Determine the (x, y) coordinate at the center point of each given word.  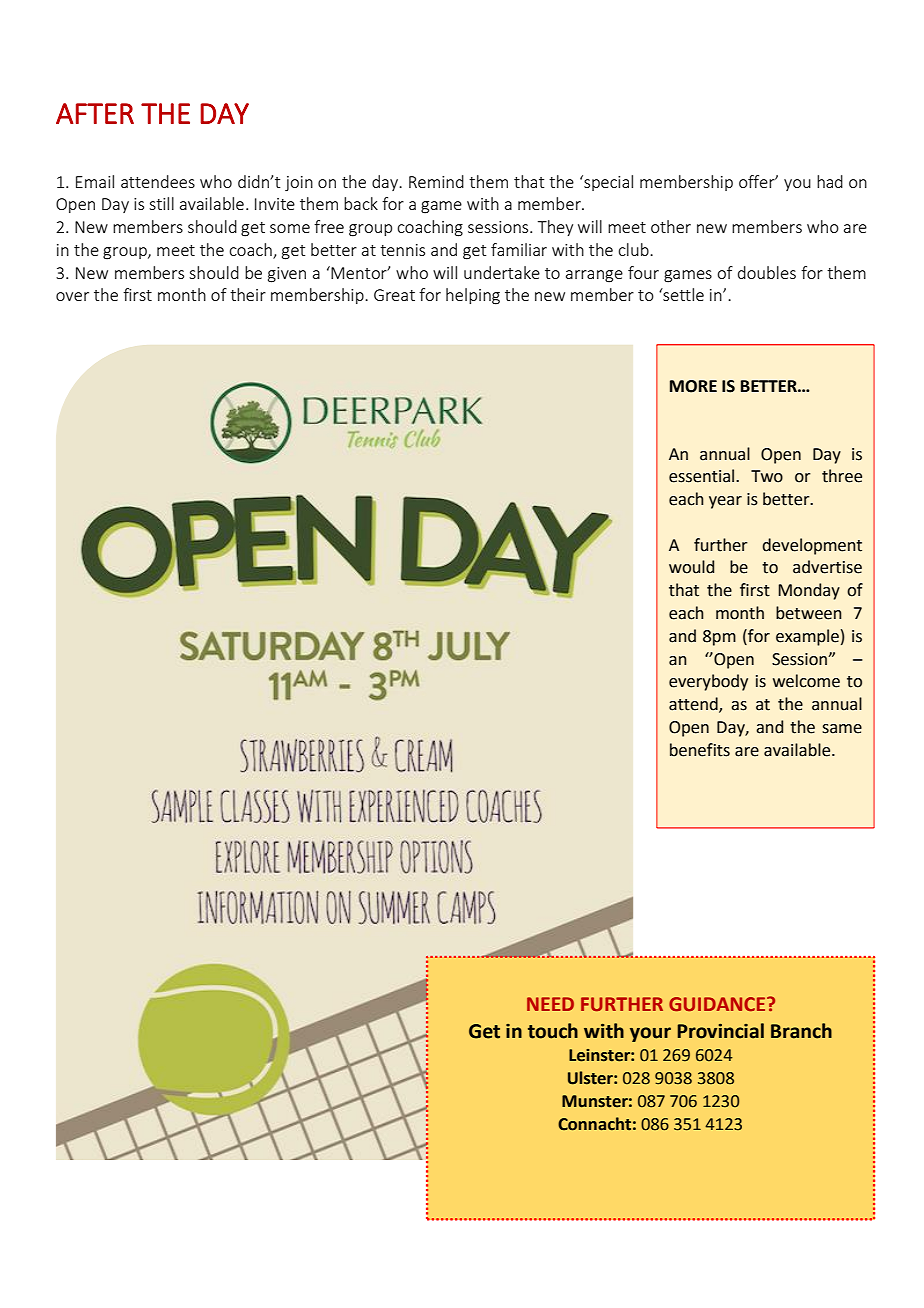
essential (703, 476)
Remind (436, 181)
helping (473, 296)
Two (767, 476)
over (72, 296)
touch (553, 1031)
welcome (806, 681)
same (842, 729)
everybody (708, 682)
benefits (700, 750)
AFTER (95, 113)
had (830, 181)
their (248, 294)
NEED (550, 1004)
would (691, 567)
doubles (767, 272)
